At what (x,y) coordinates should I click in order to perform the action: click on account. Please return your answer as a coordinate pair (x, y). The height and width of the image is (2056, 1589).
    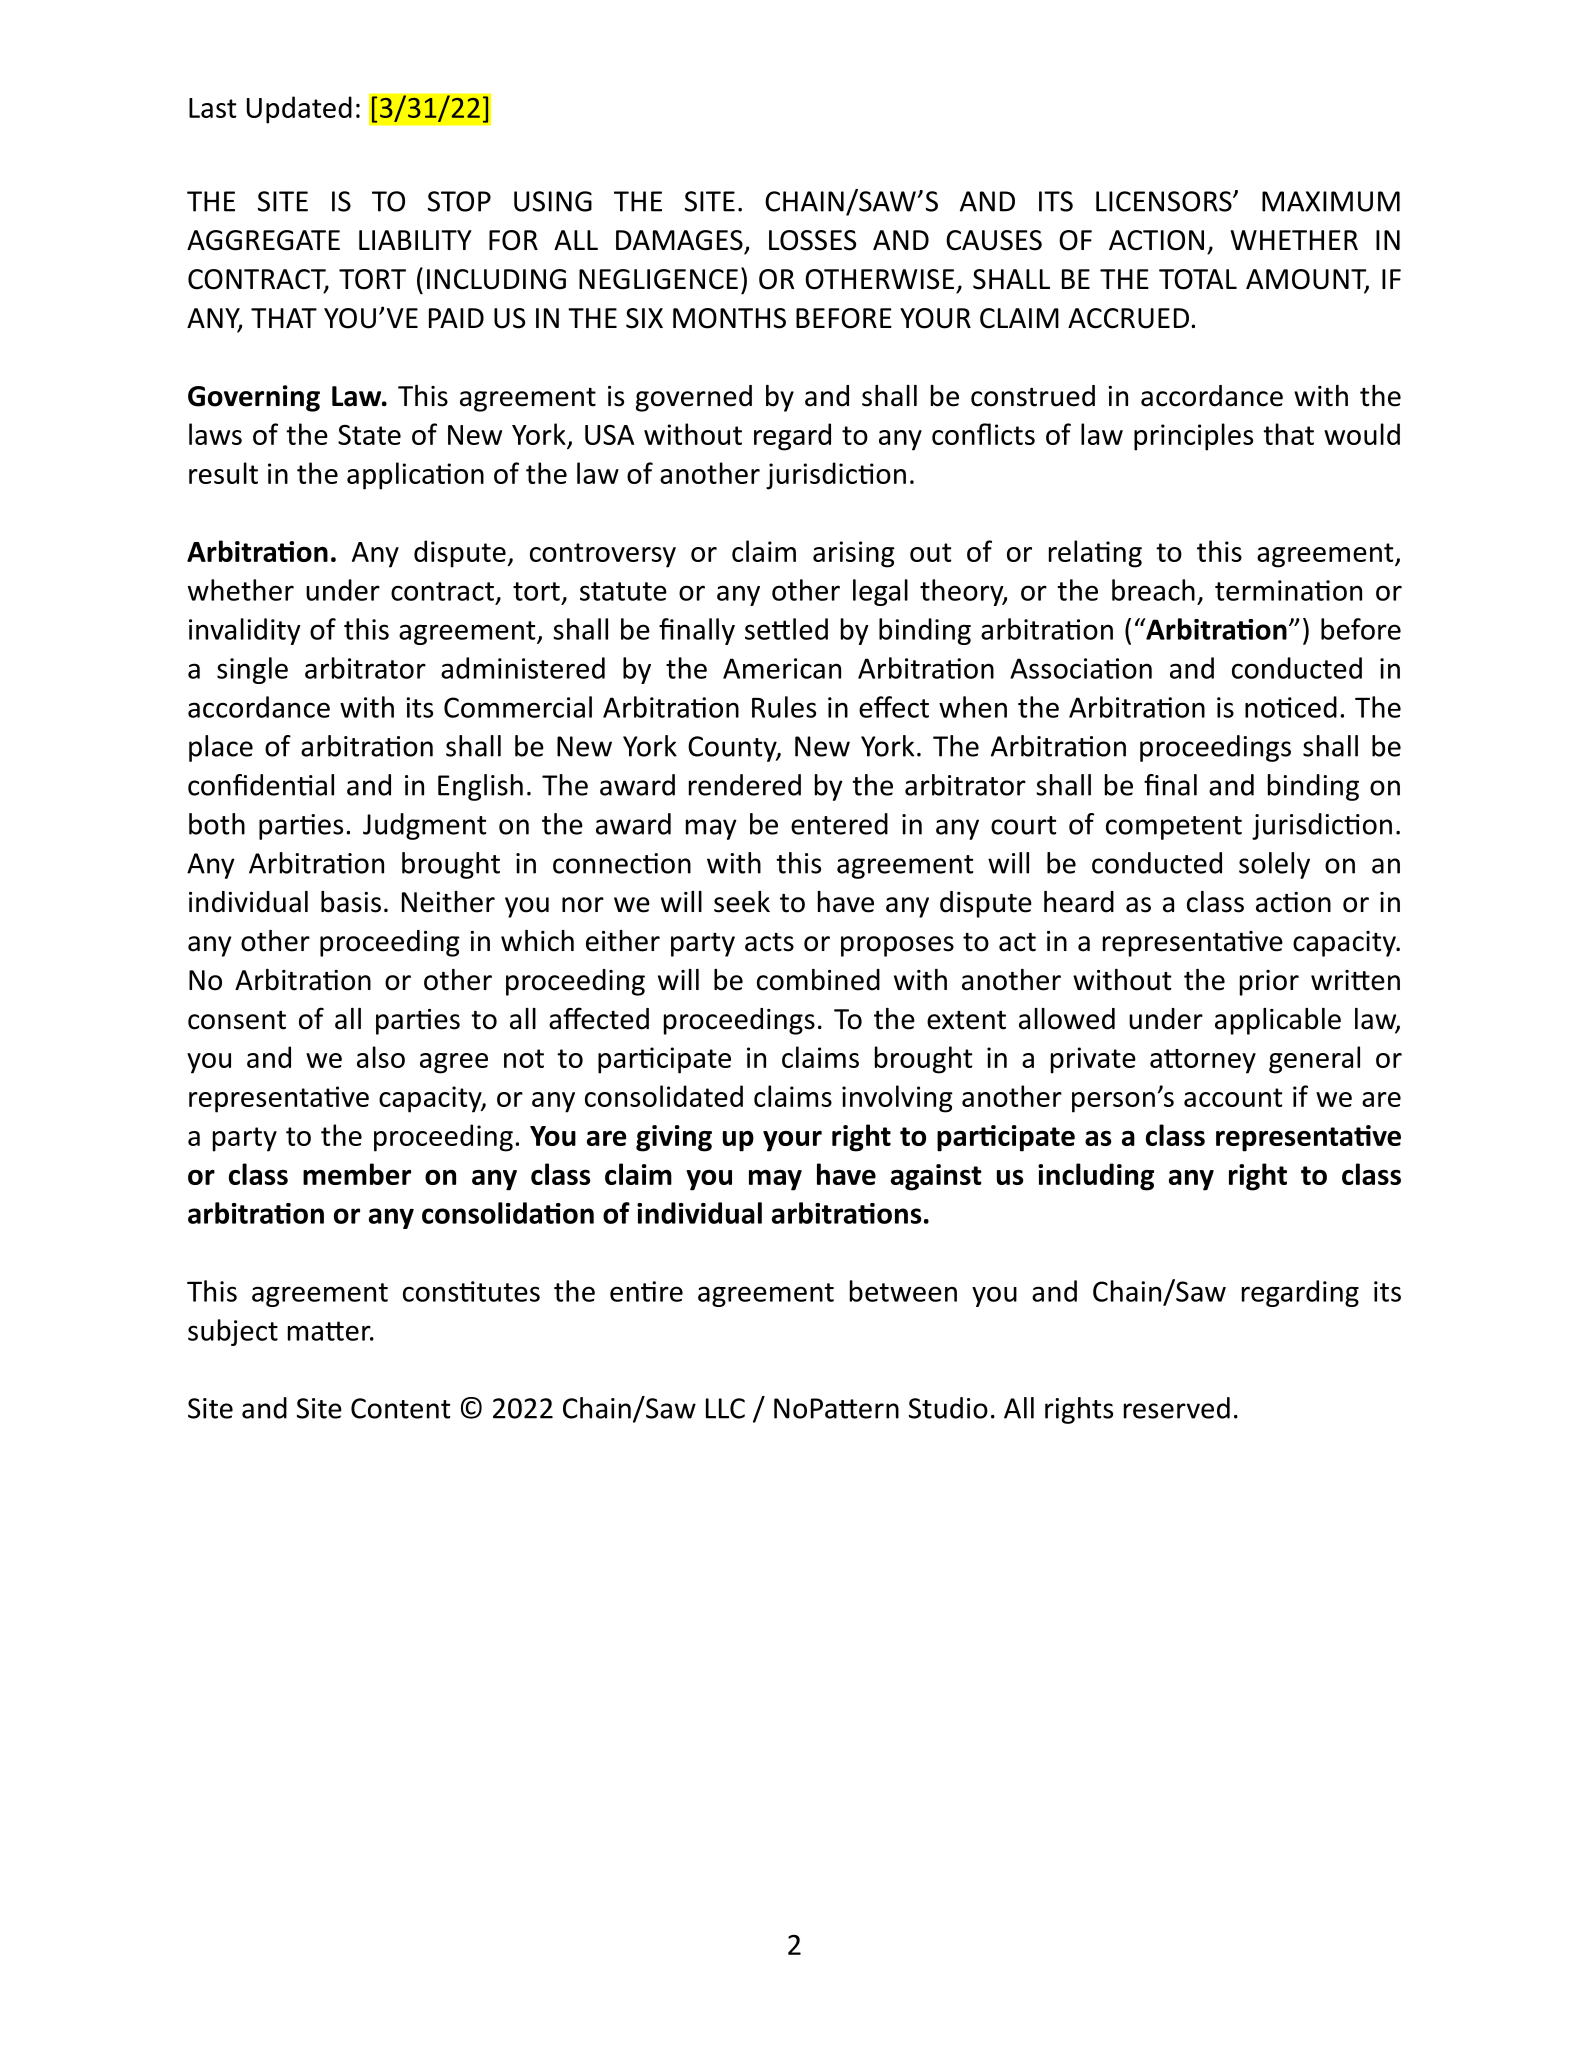
    Looking at the image, I should click on (1233, 1097).
